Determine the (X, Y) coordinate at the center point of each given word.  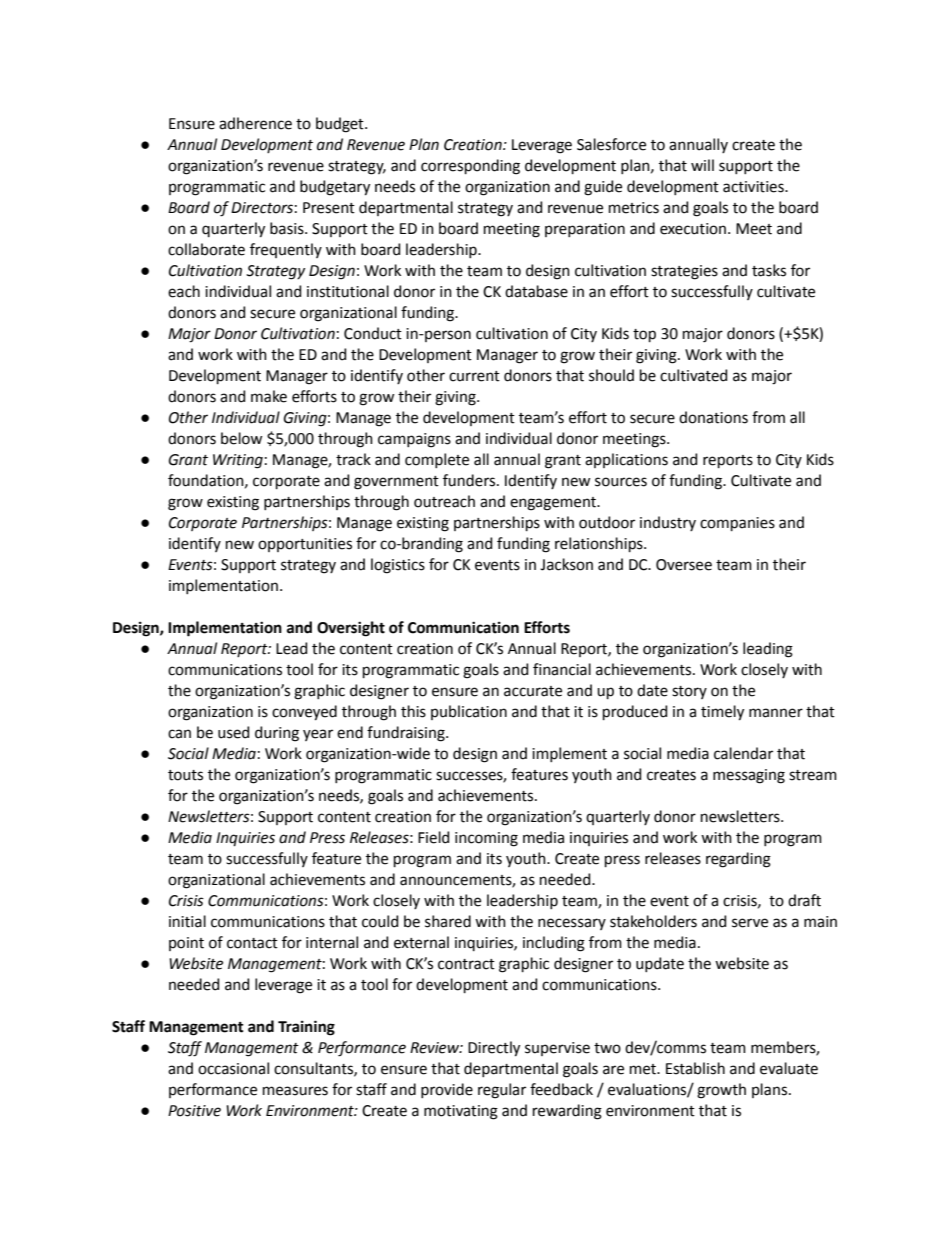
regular (502, 1091)
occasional (233, 1068)
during (277, 734)
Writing (238, 461)
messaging (749, 776)
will (702, 165)
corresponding (470, 167)
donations (713, 417)
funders (470, 480)
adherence (255, 123)
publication (469, 712)
